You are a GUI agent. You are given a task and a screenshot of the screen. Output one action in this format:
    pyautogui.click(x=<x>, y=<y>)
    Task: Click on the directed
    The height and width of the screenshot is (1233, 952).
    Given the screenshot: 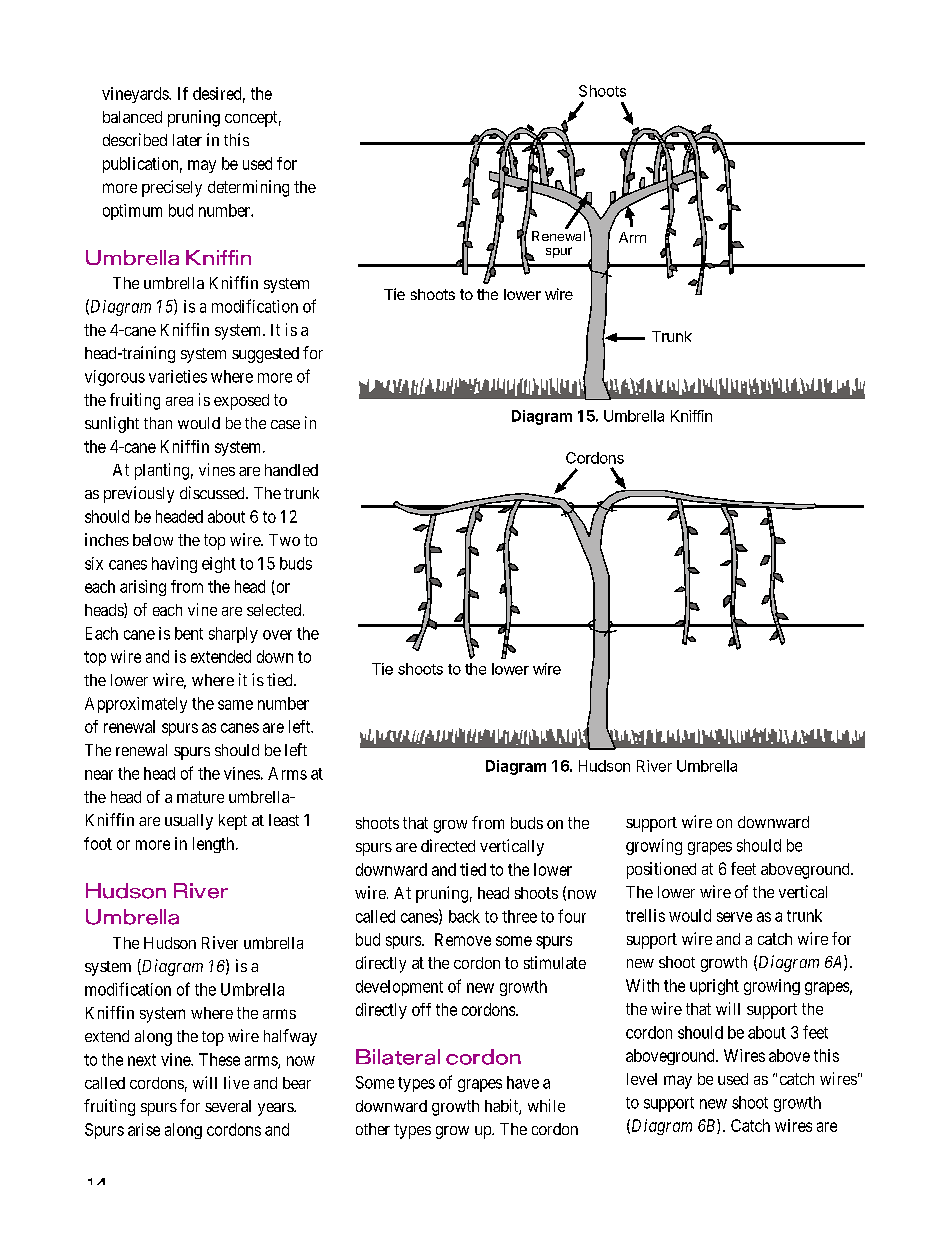 What is the action you would take?
    pyautogui.click(x=448, y=845)
